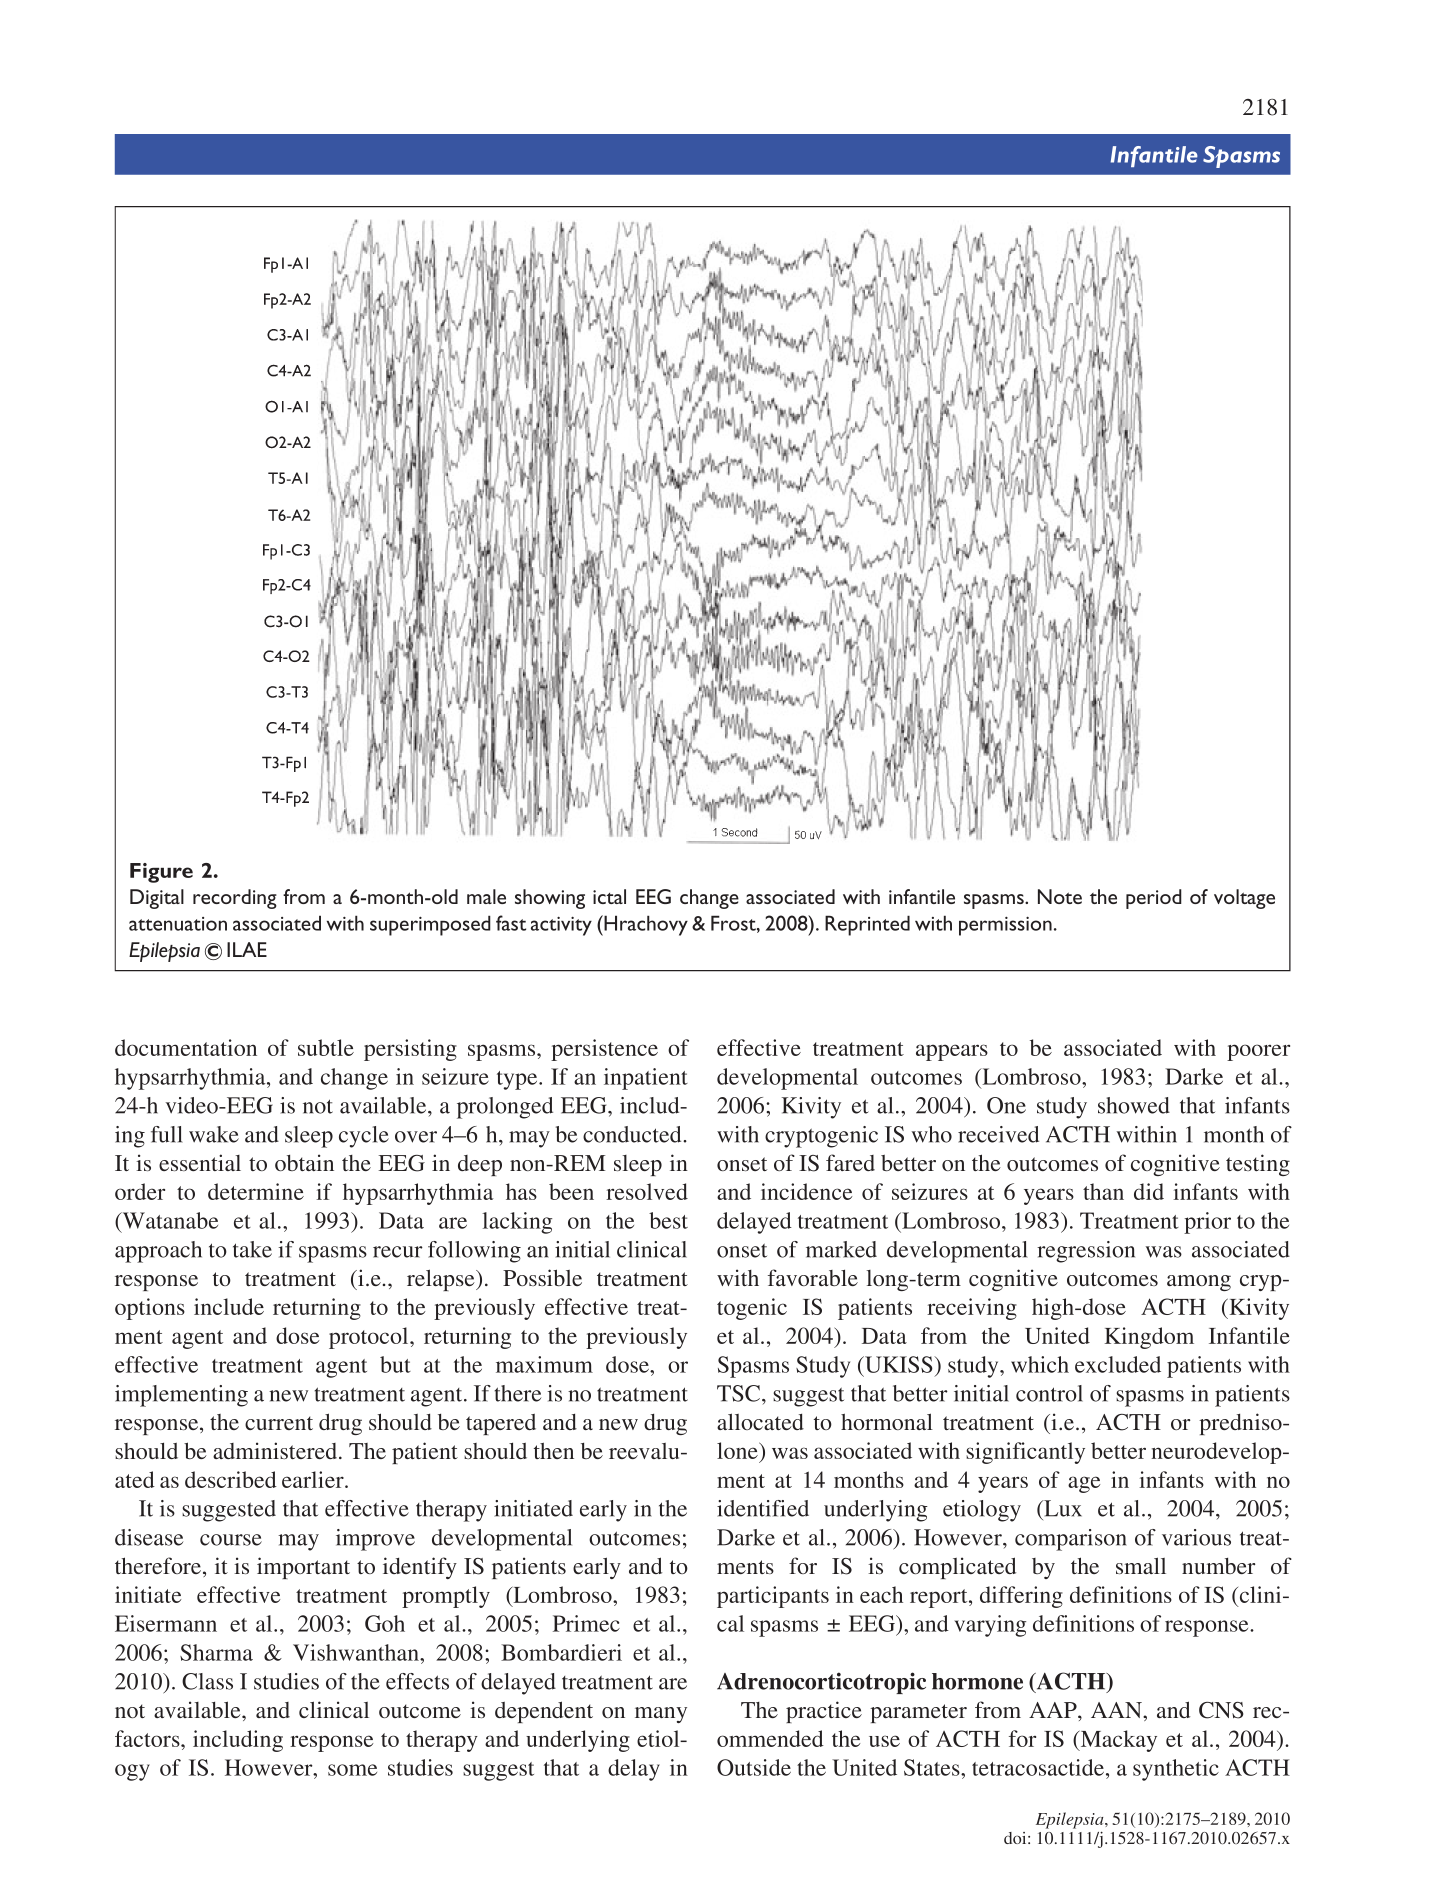 Image resolution: width=1433 pixels, height=1884 pixels. What do you see at coordinates (604, 1050) in the image?
I see `persistence` at bounding box center [604, 1050].
